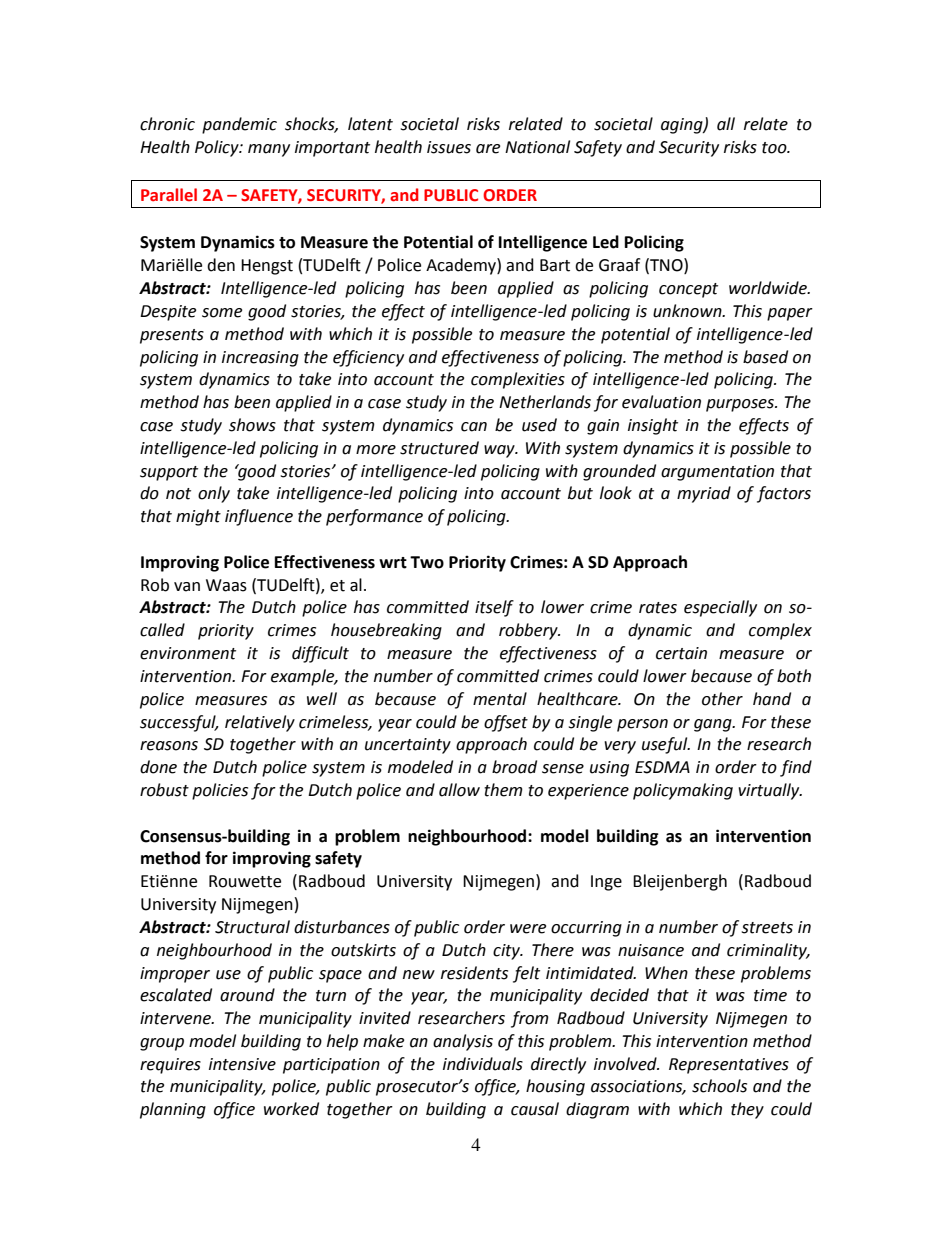 Image resolution: width=952 pixels, height=1233 pixels. Describe the element at coordinates (269, 150) in the screenshot. I see `many` at that location.
